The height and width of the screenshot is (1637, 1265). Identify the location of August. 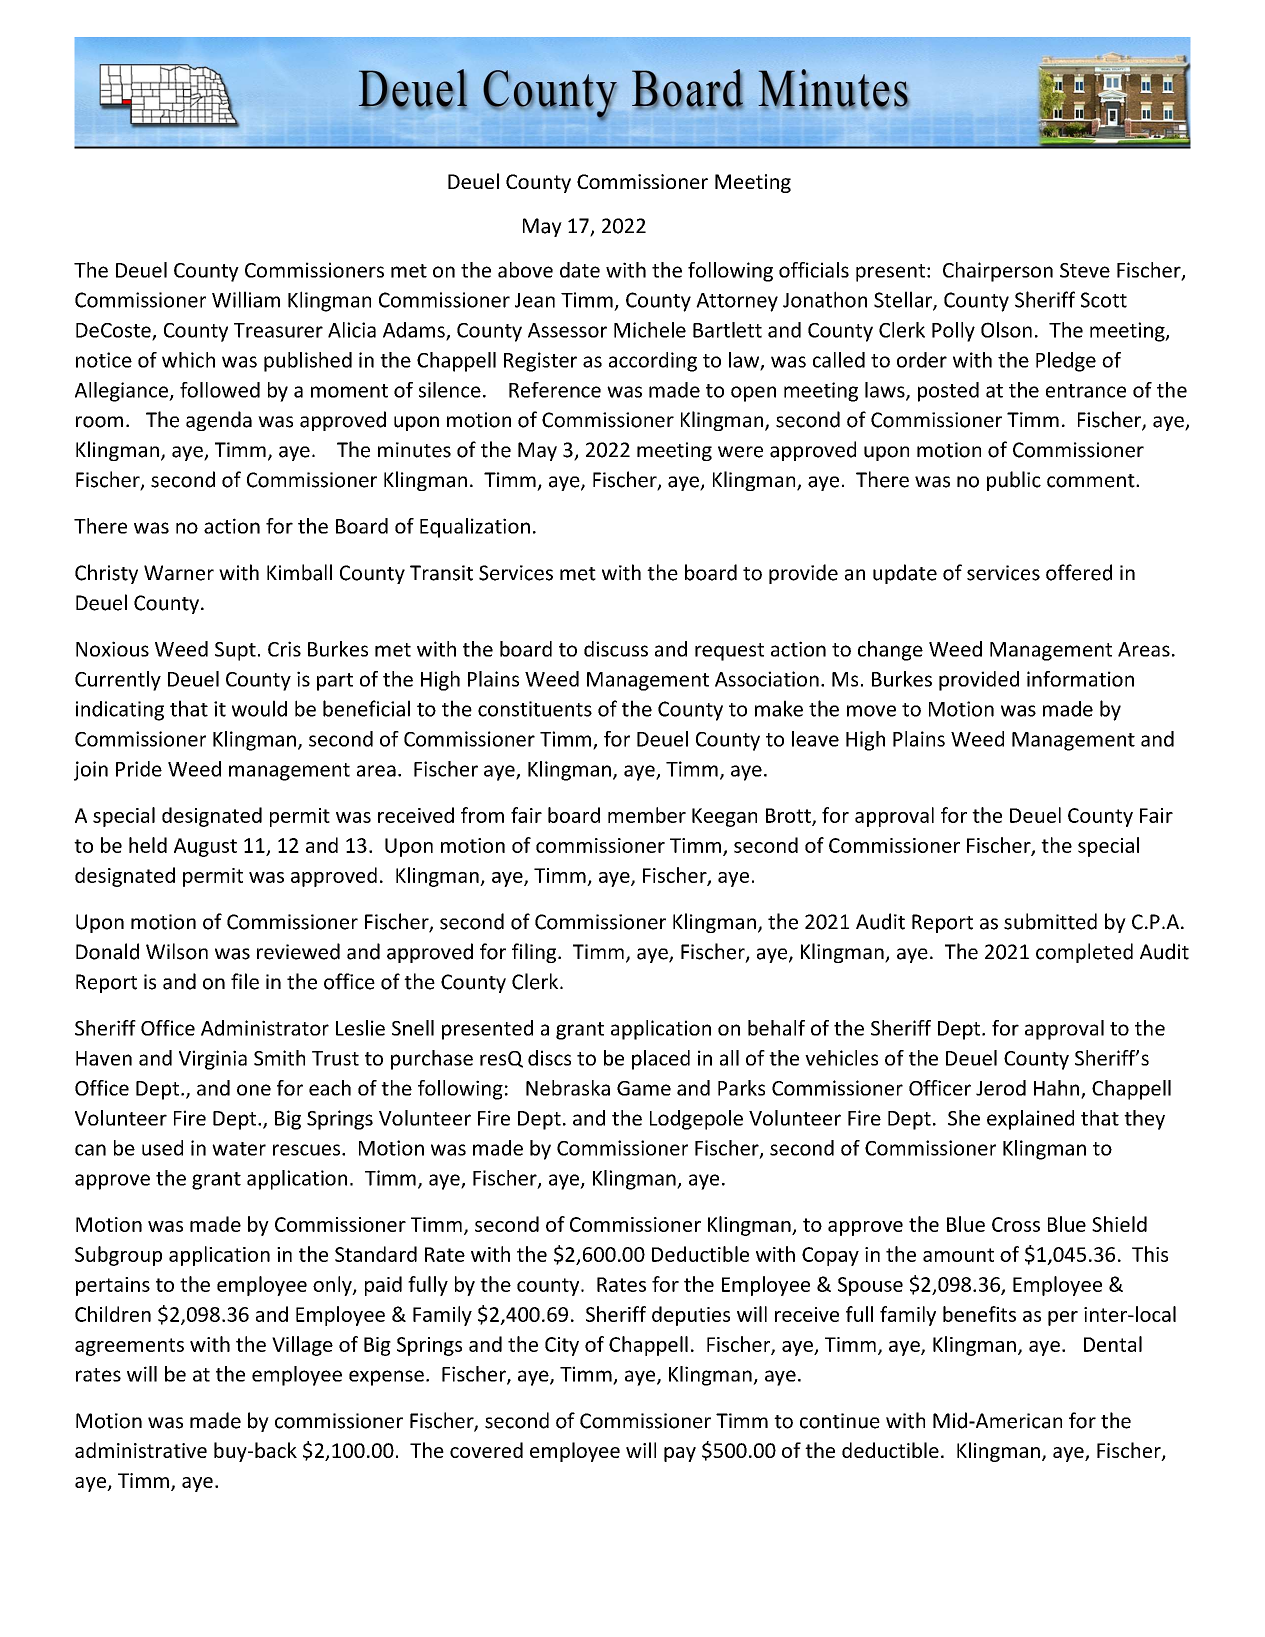
(205, 847).
